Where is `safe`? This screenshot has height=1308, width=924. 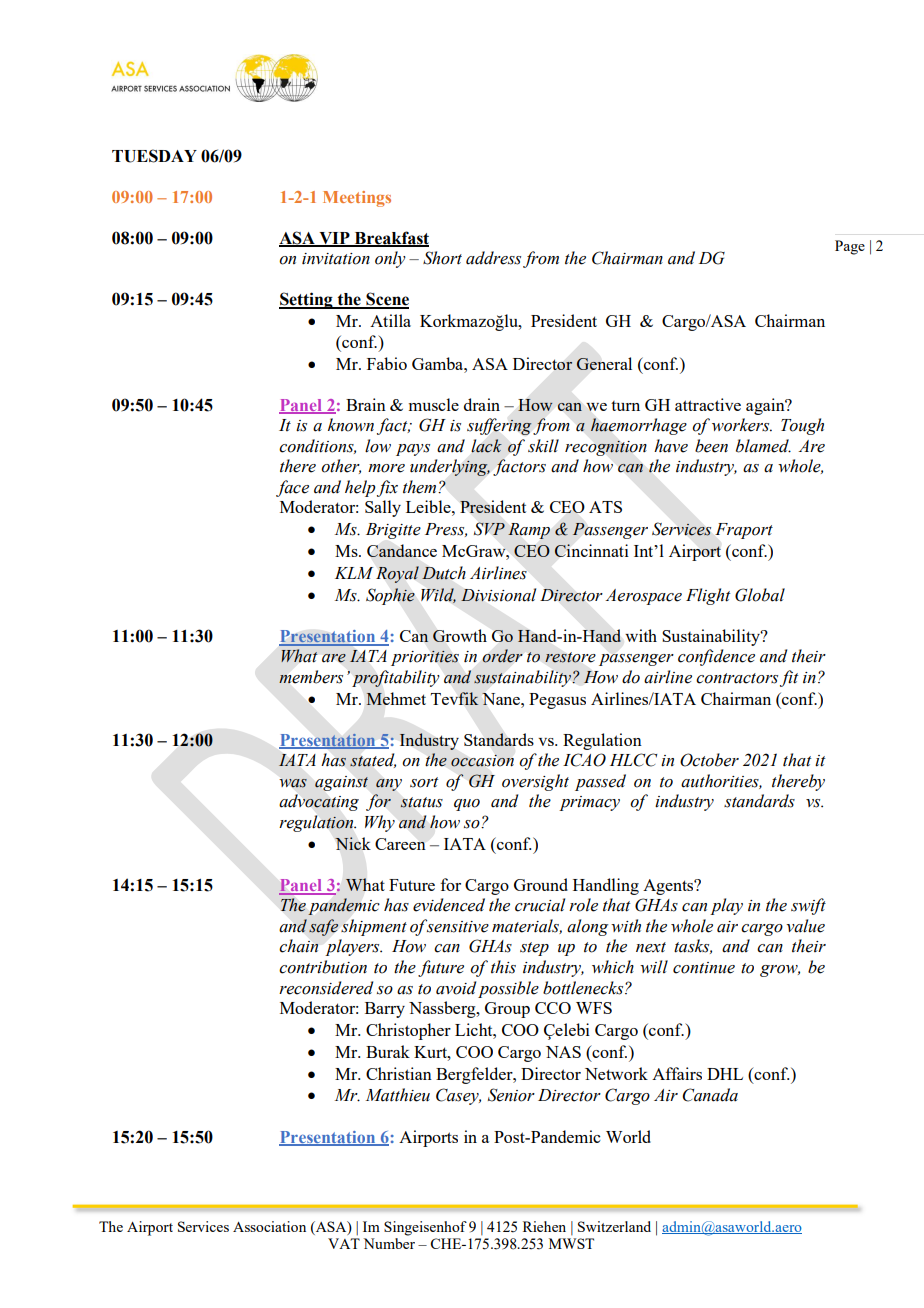 safe is located at coordinates (323, 927).
